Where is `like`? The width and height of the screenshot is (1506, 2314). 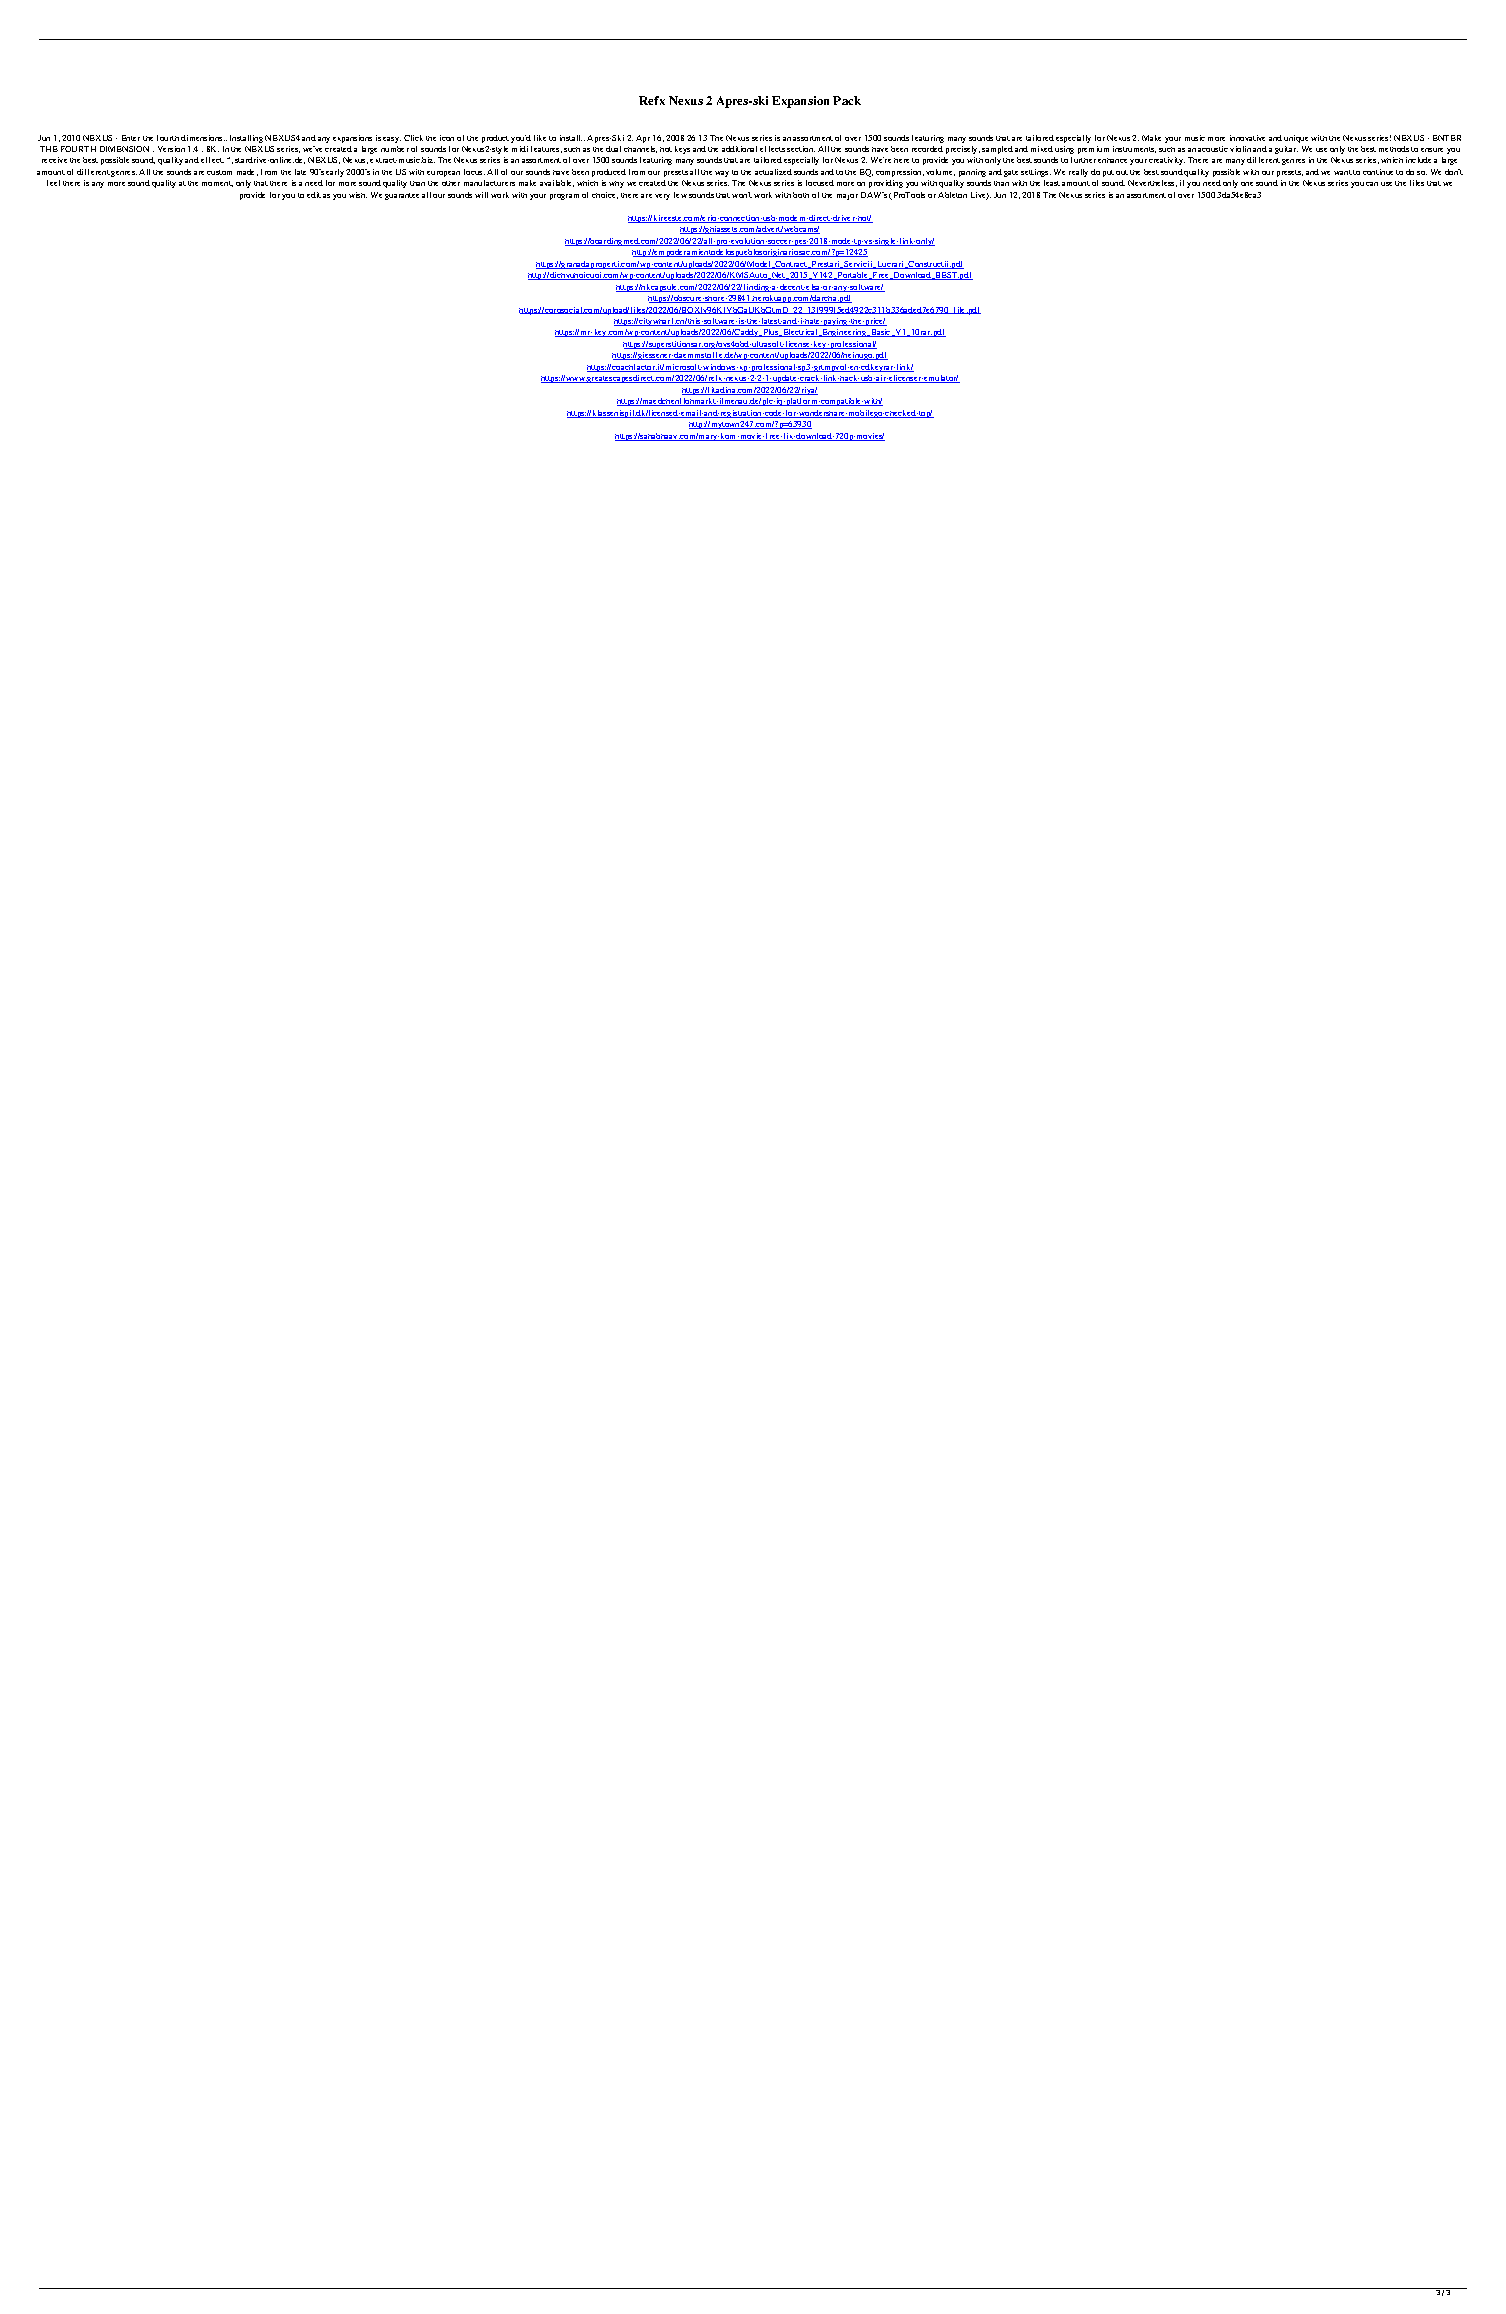
like is located at coordinates (540, 138).
